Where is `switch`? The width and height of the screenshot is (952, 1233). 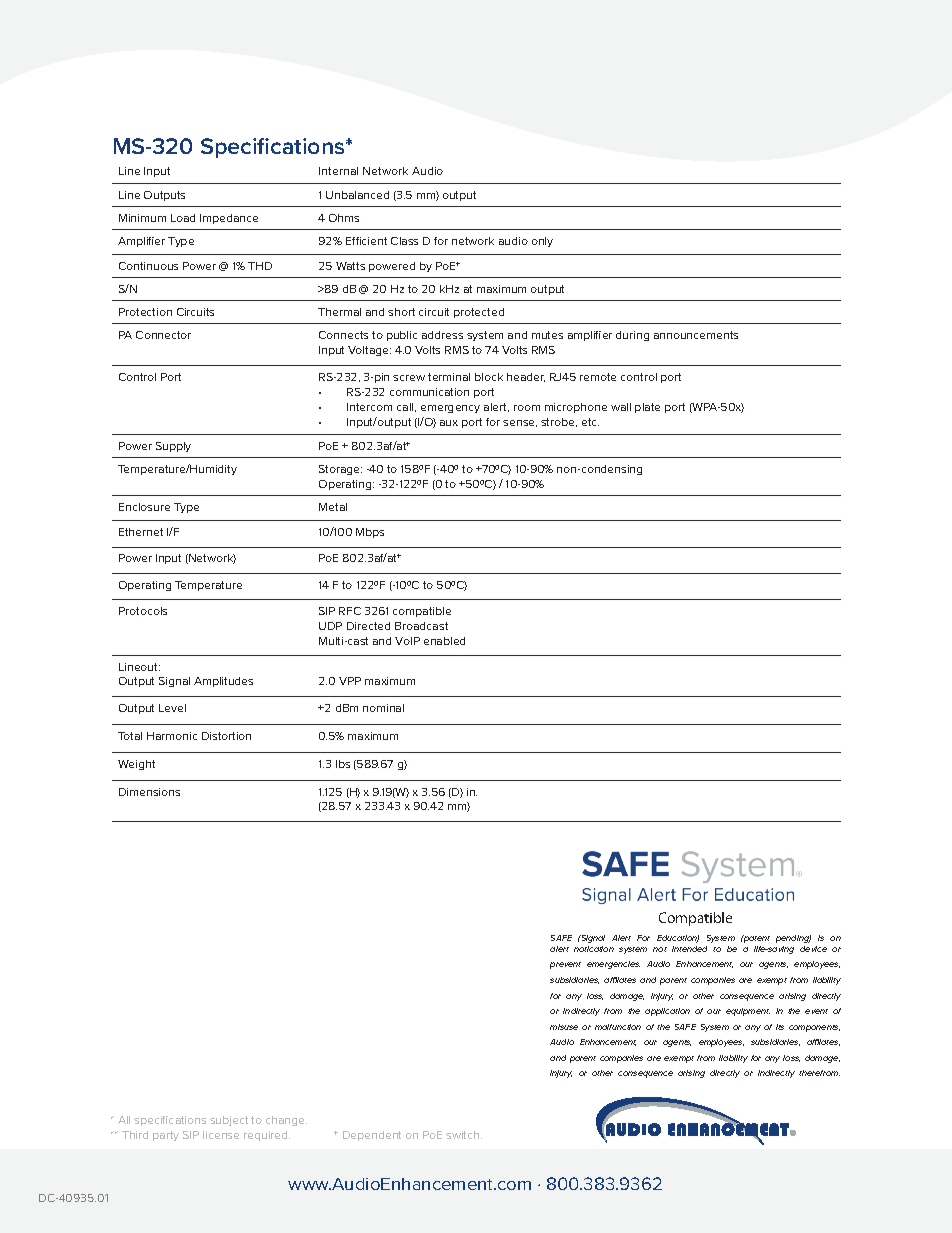
switch is located at coordinates (464, 1135).
